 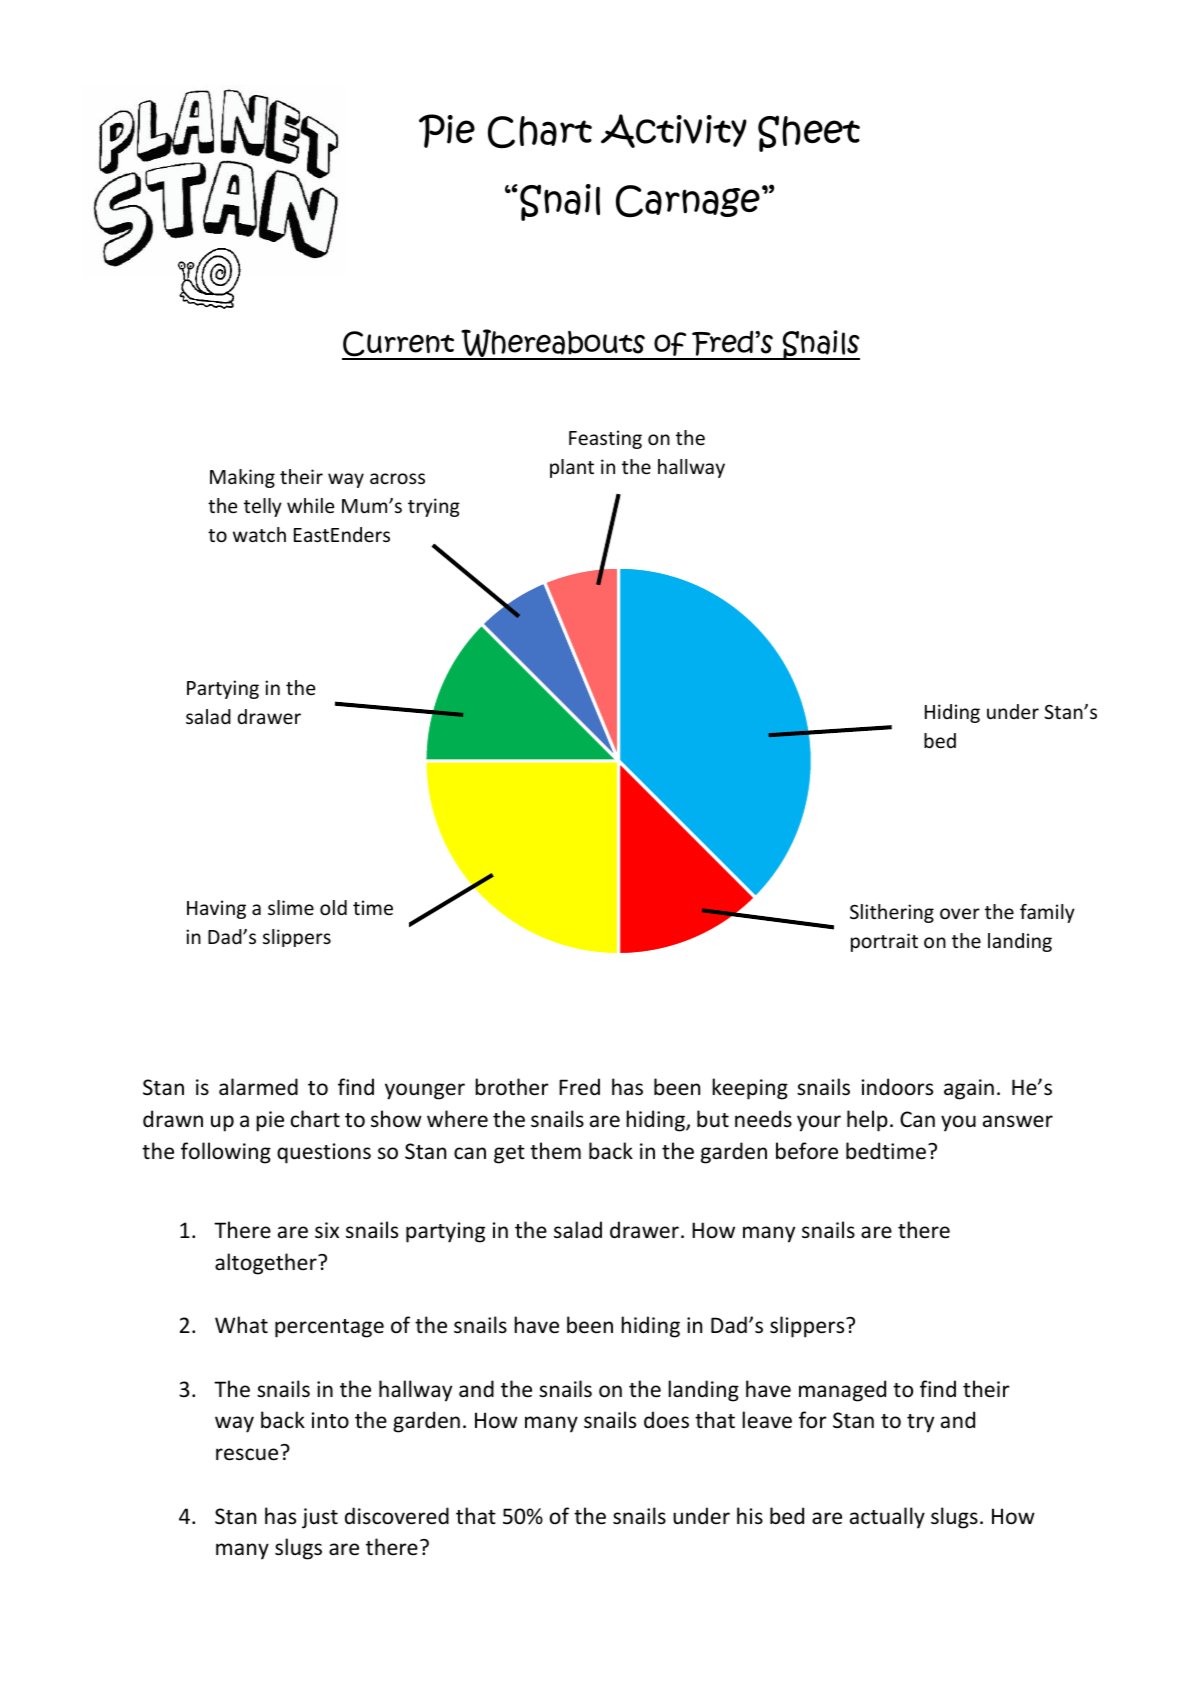 What do you see at coordinates (892, 913) in the screenshot?
I see `Slithering` at bounding box center [892, 913].
